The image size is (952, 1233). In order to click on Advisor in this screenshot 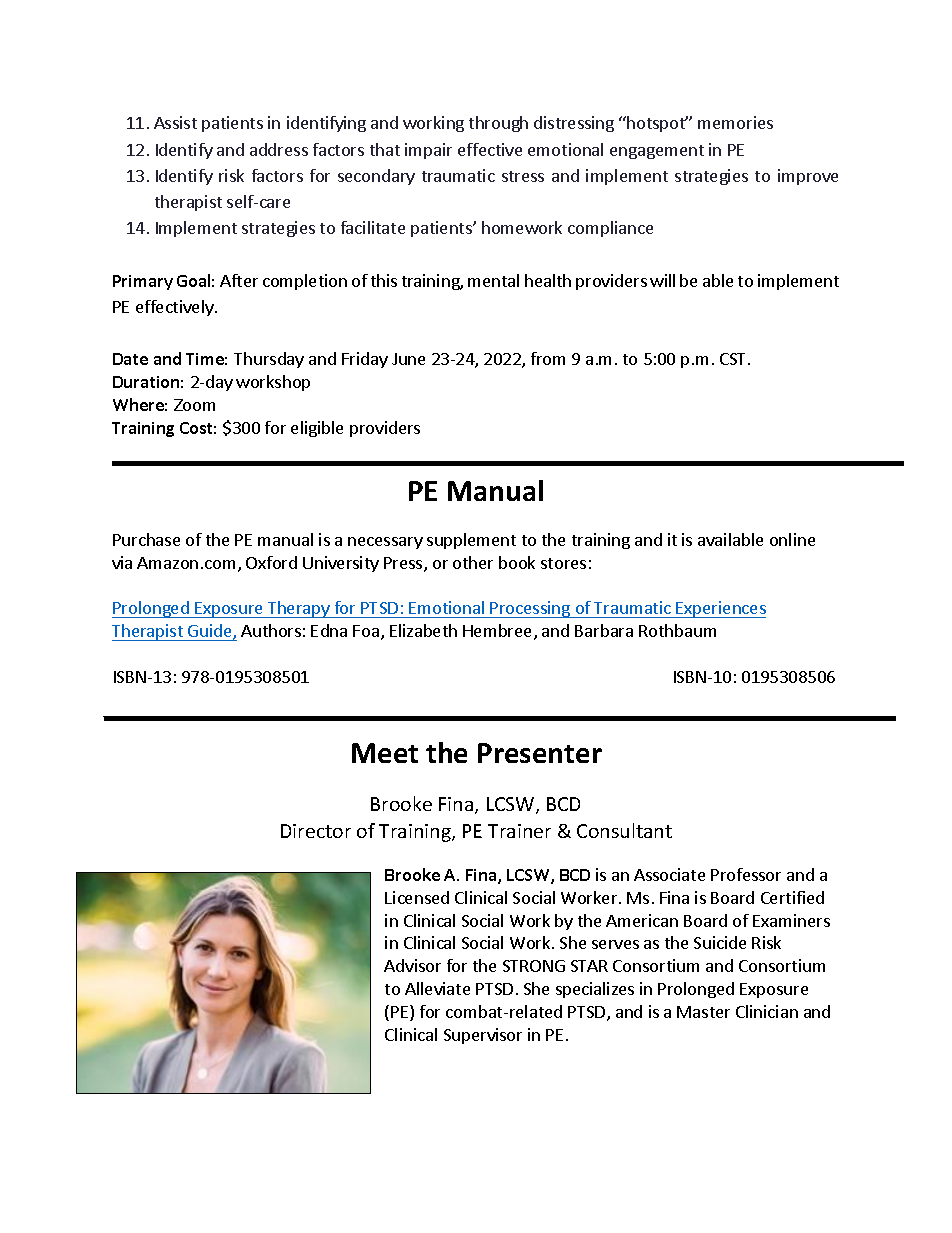, I will do `click(412, 965)`.
